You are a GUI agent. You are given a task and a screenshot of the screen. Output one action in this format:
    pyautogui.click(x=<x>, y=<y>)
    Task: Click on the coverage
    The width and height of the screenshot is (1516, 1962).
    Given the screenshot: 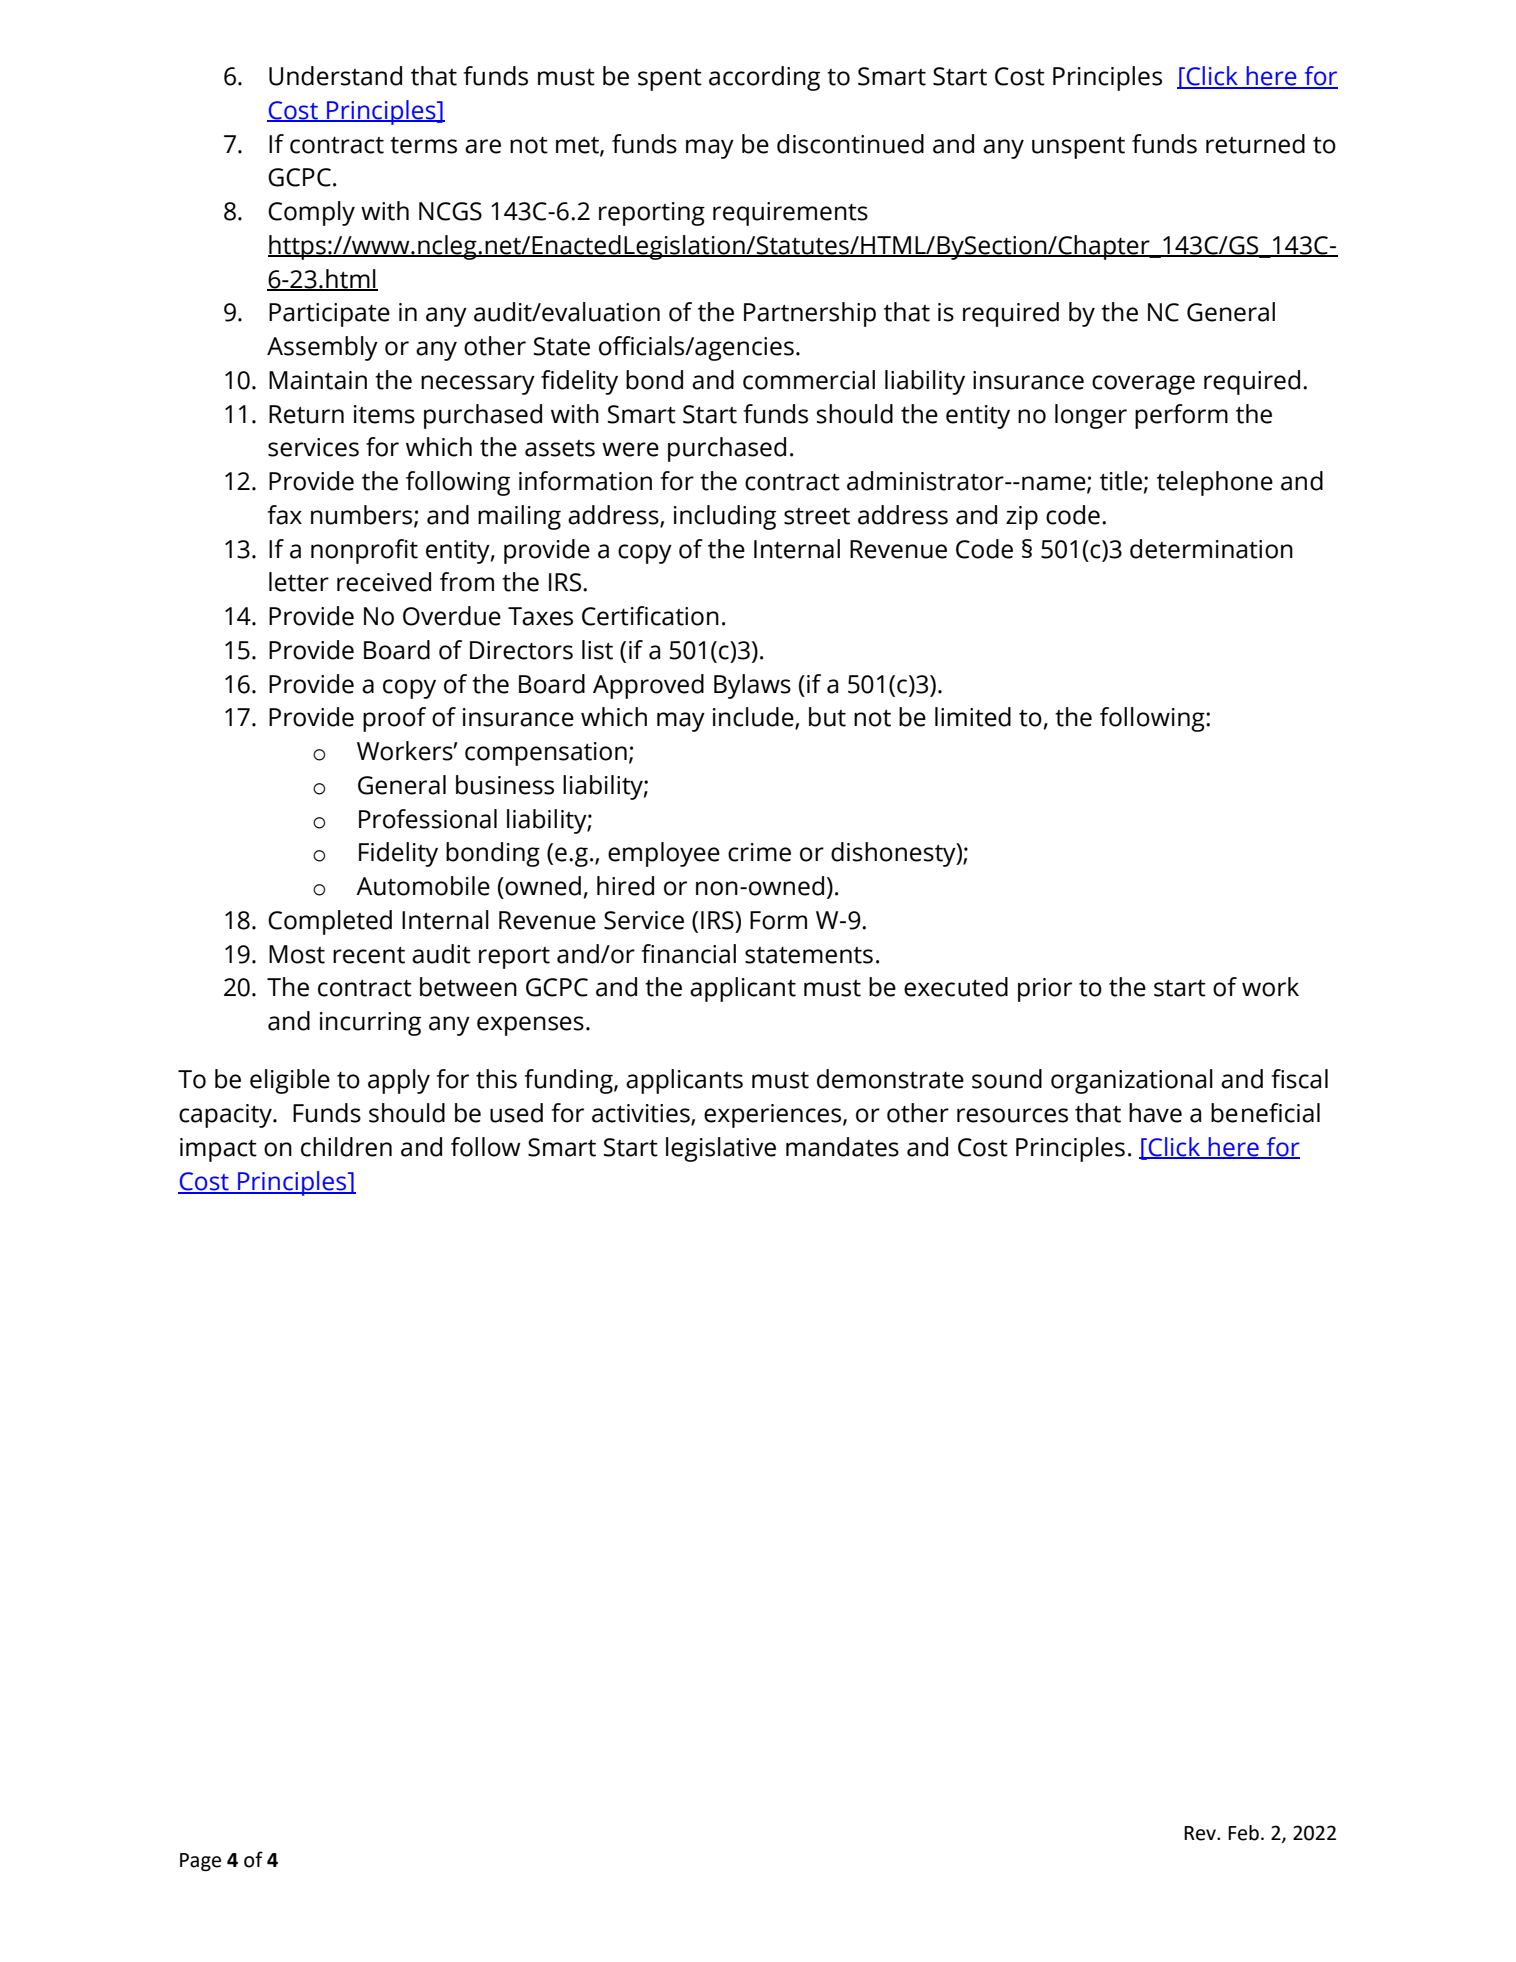 What is the action you would take?
    pyautogui.click(x=1143, y=385)
